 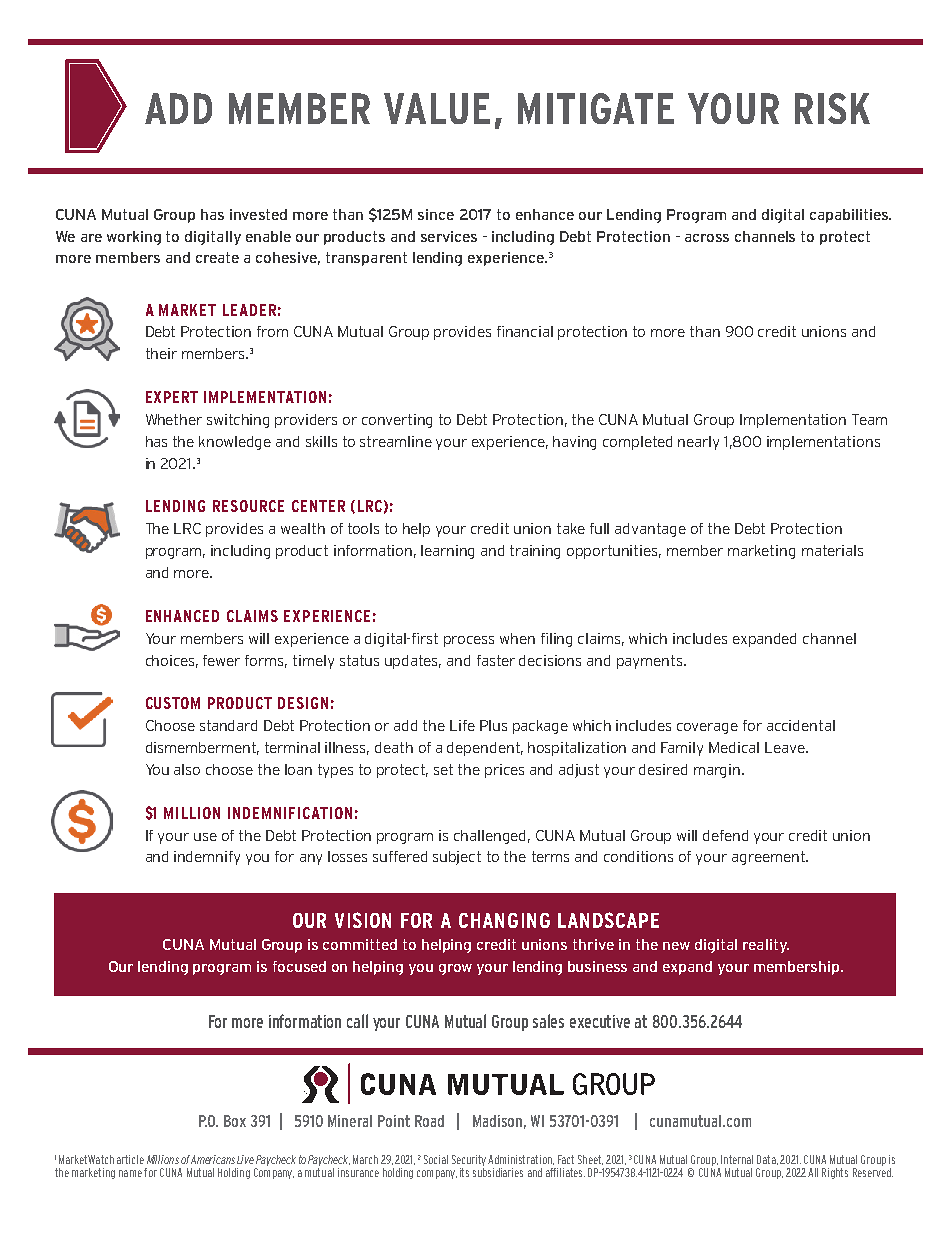 I want to click on Americans, so click(x=213, y=1159).
